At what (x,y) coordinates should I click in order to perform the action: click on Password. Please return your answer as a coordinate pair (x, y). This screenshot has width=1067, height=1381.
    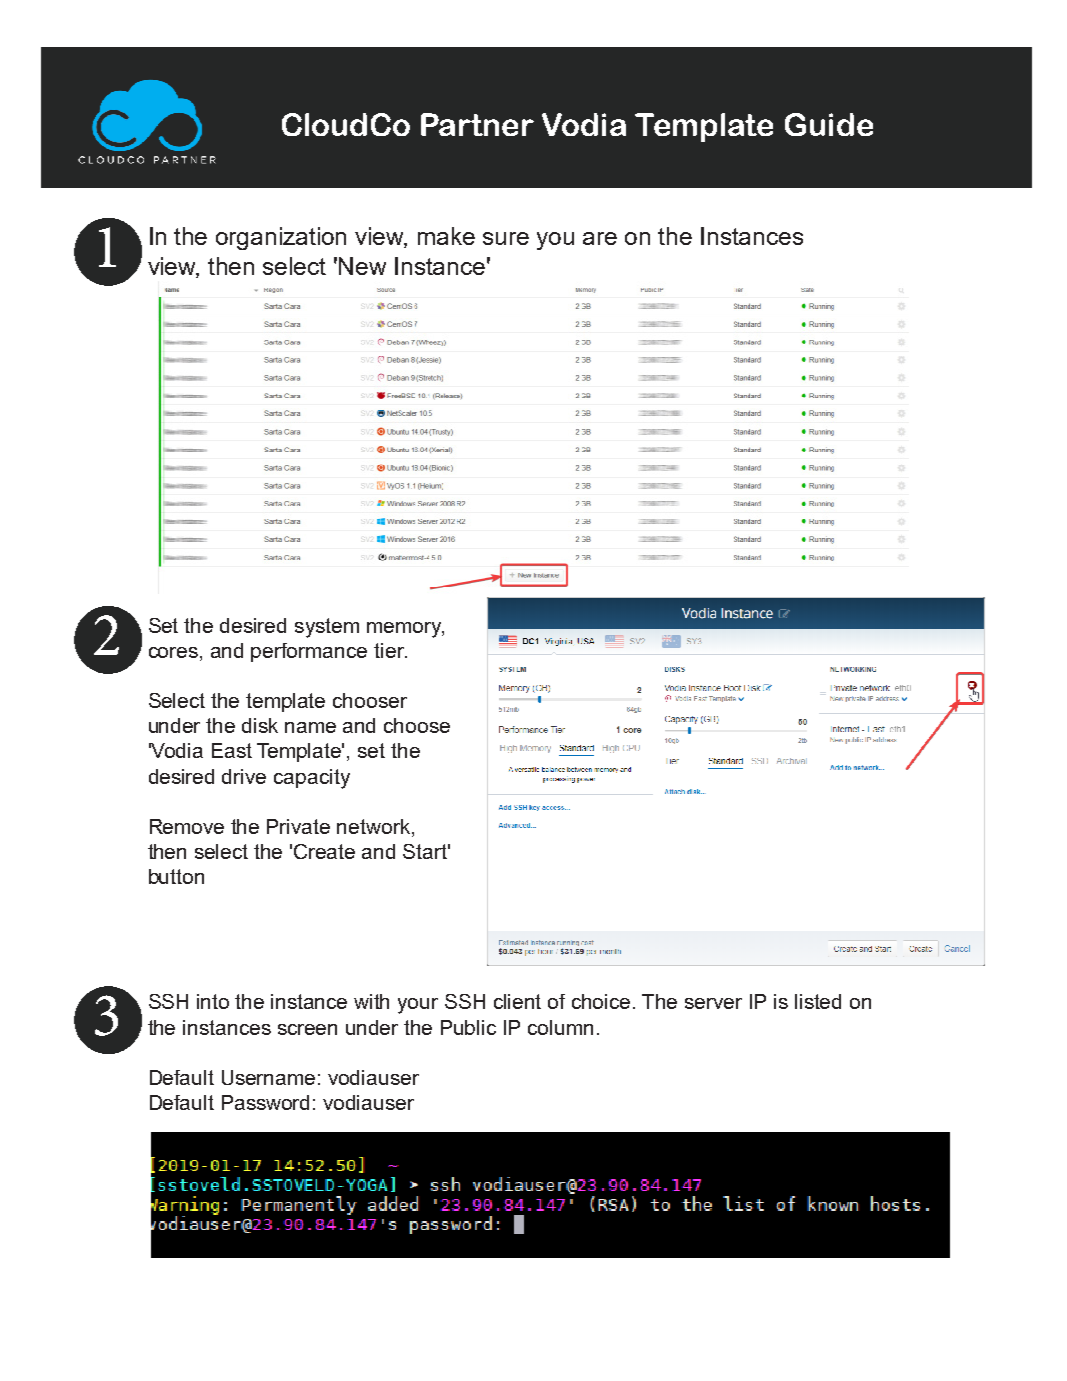
    Looking at the image, I should click on (265, 1102).
